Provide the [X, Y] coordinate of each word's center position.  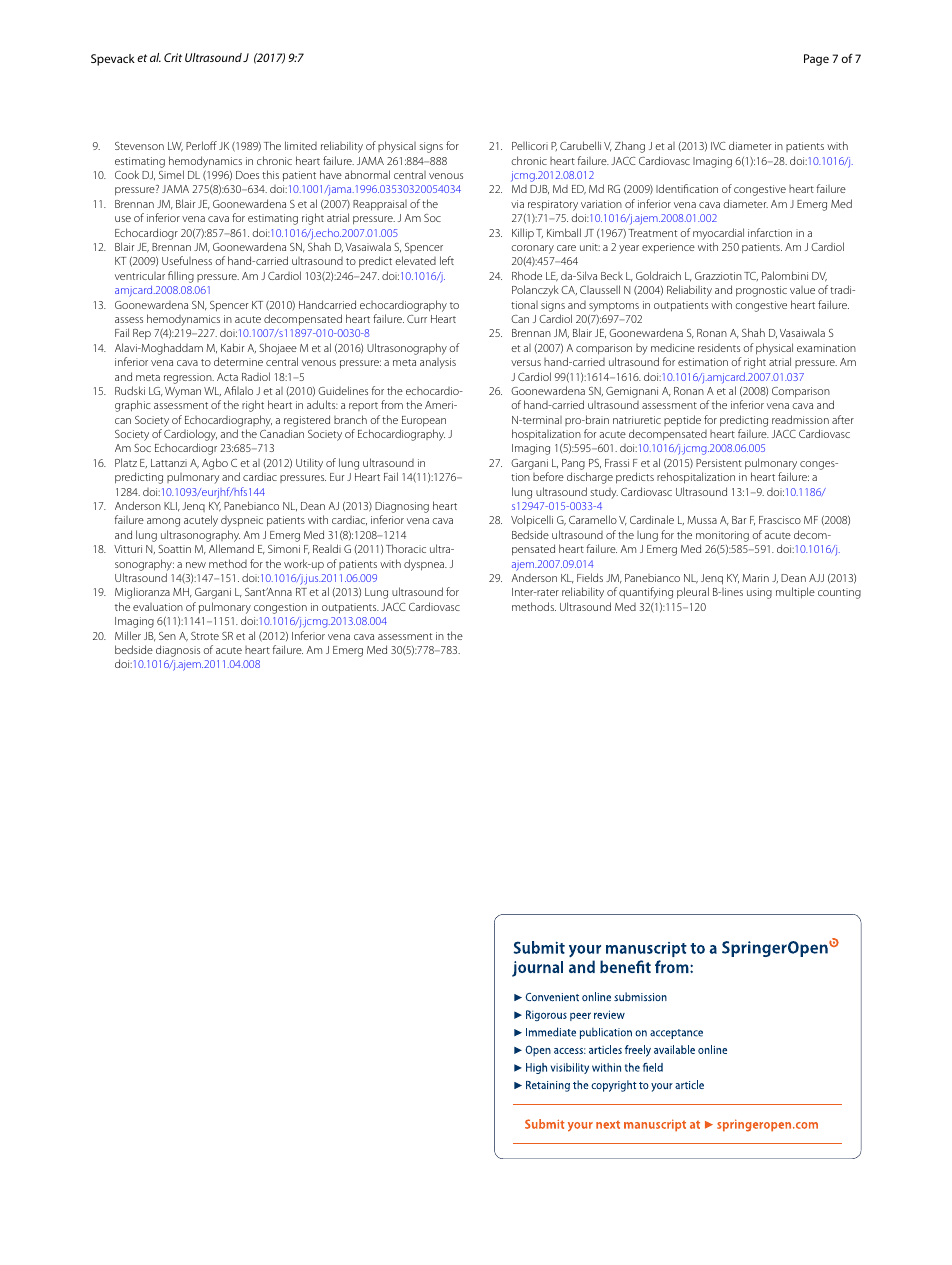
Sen [167, 636]
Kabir [233, 347]
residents [719, 348]
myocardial [718, 234]
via [517, 204]
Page [816, 60]
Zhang [630, 147]
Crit [173, 57]
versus [526, 363]
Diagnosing [402, 509]
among [163, 522]
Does [247, 175]
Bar [739, 520]
